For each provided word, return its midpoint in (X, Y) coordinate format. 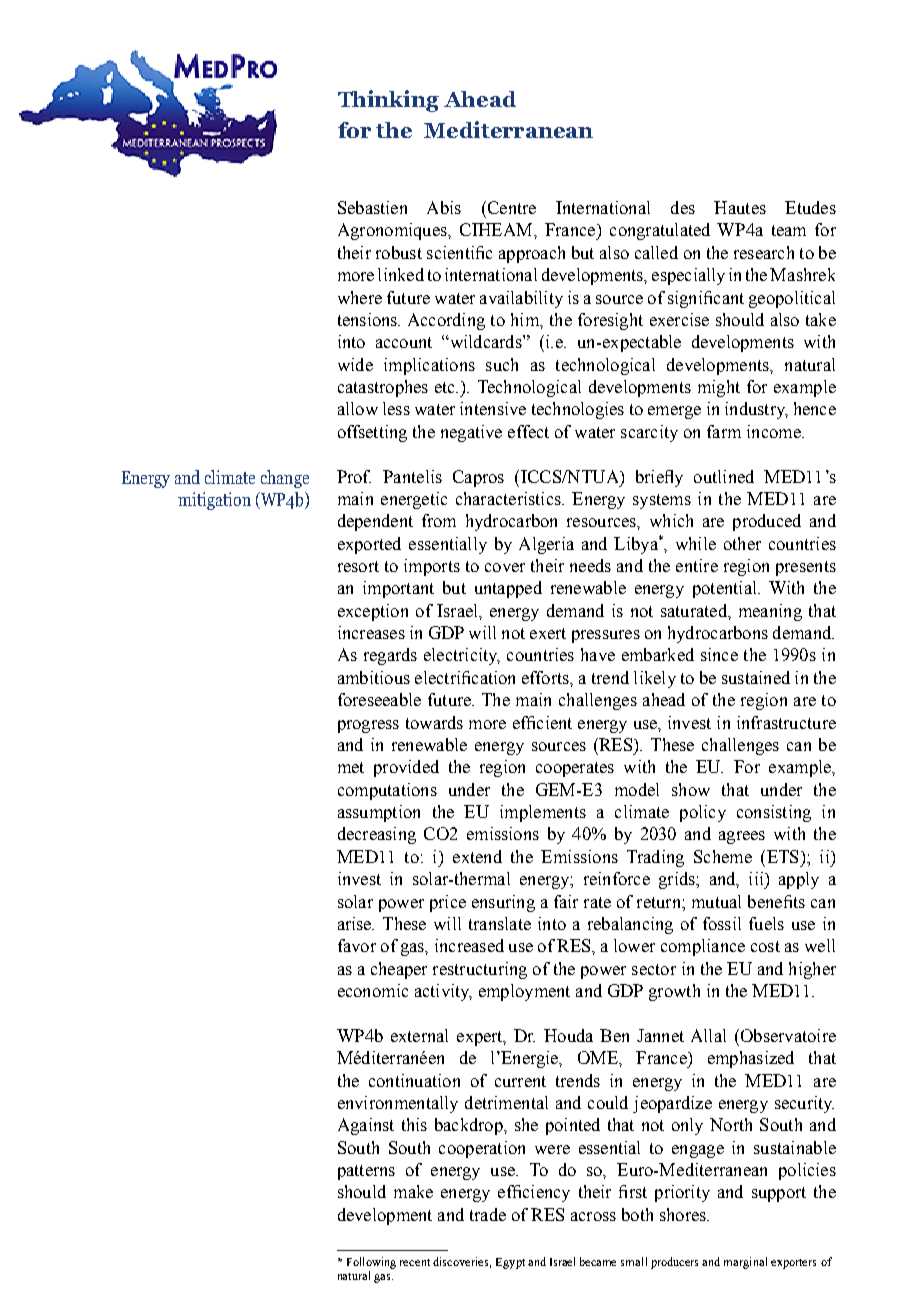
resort (358, 566)
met (351, 767)
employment (524, 992)
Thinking (388, 101)
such (502, 364)
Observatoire (787, 1035)
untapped (508, 589)
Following (371, 1263)
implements (543, 813)
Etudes (810, 207)
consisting (774, 813)
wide (355, 364)
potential (726, 589)
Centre (510, 207)
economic (373, 990)
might (719, 388)
